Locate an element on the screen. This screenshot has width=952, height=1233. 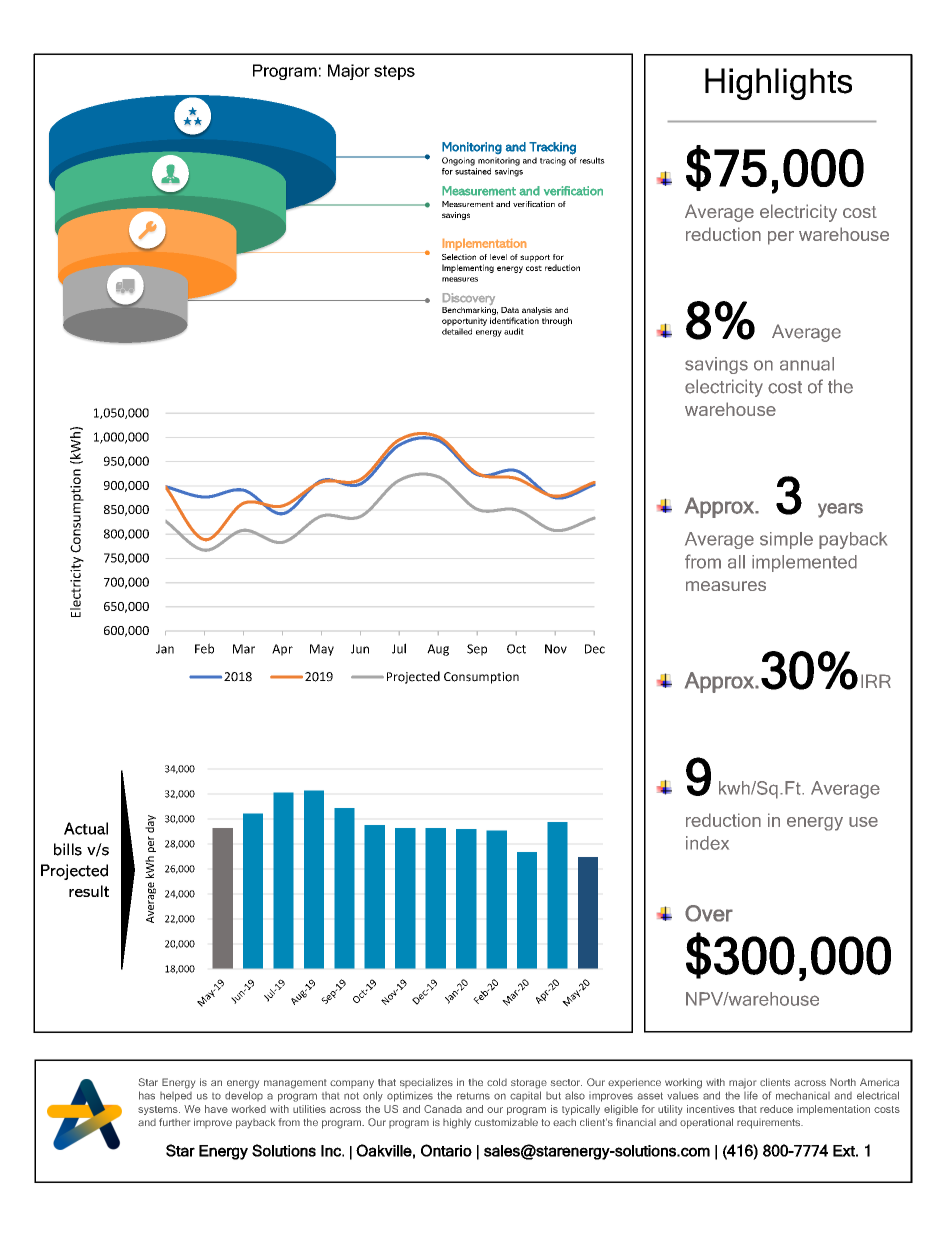
implemented is located at coordinates (804, 563).
